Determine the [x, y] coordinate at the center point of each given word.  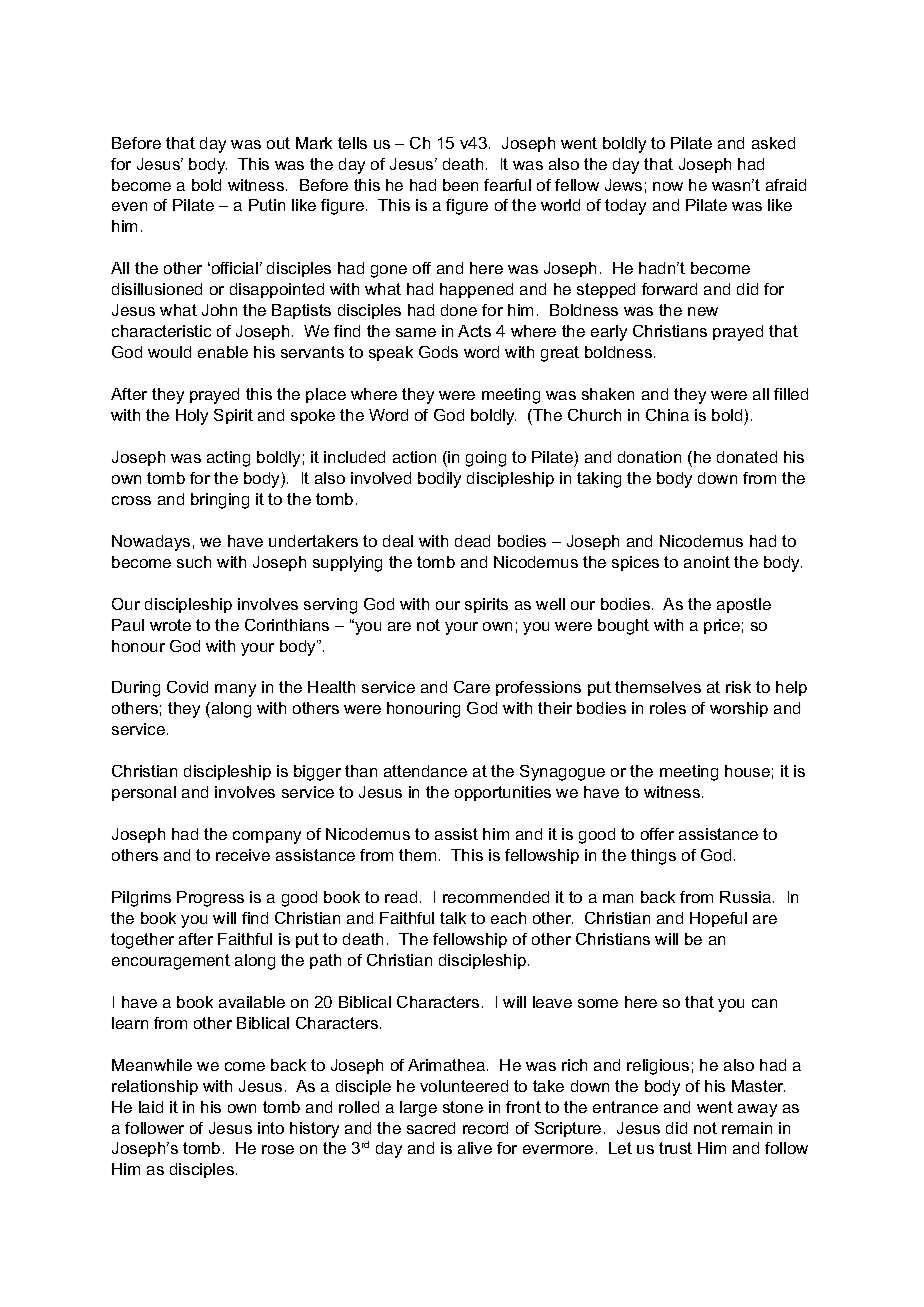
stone [463, 1107]
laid [151, 1107]
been [460, 185]
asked [773, 143]
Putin [267, 205]
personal [144, 793]
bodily [439, 480]
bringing [220, 501]
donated [747, 457]
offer [657, 834]
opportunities [503, 793]
